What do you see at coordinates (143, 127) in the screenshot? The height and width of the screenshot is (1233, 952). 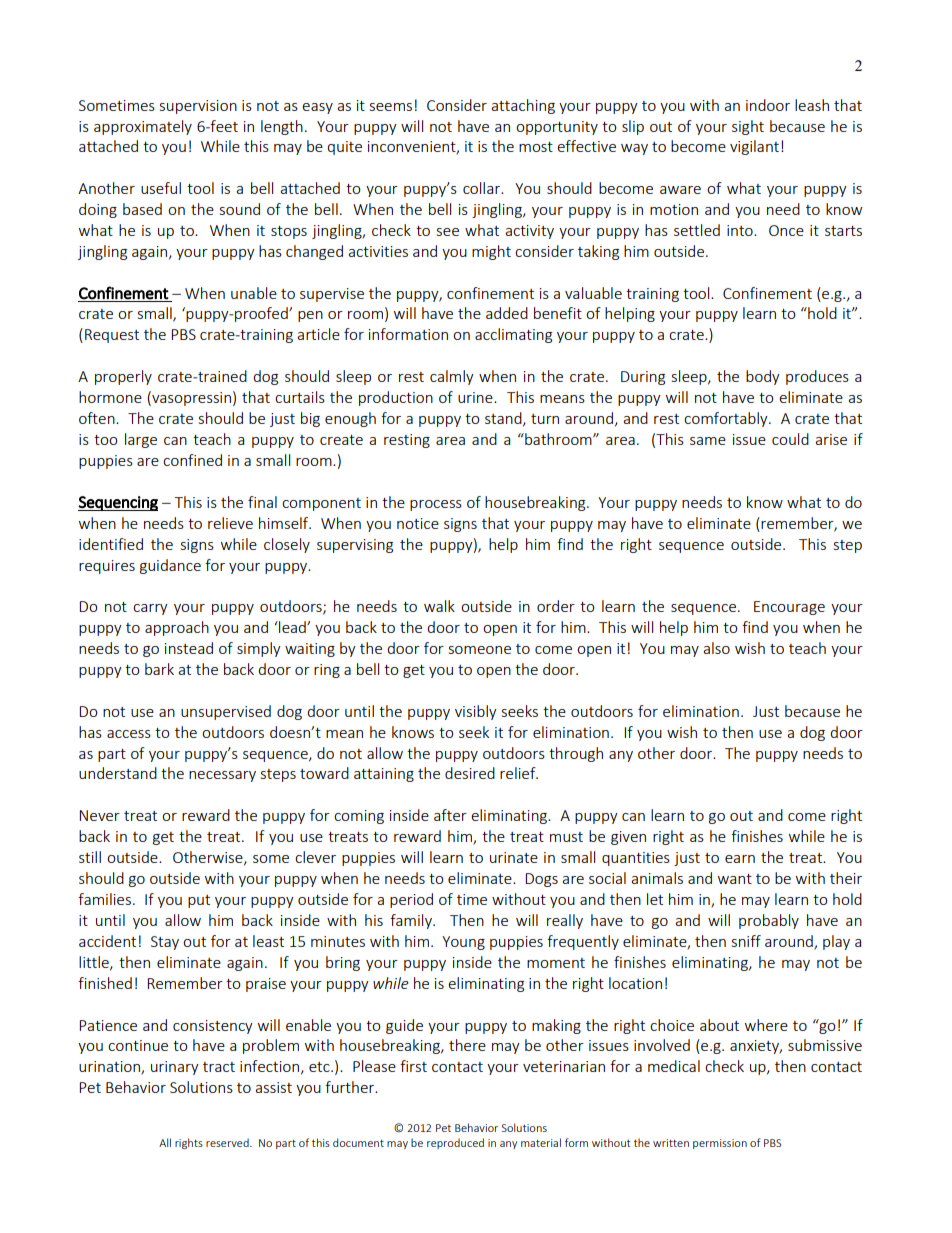 I see `approximately` at bounding box center [143, 127].
